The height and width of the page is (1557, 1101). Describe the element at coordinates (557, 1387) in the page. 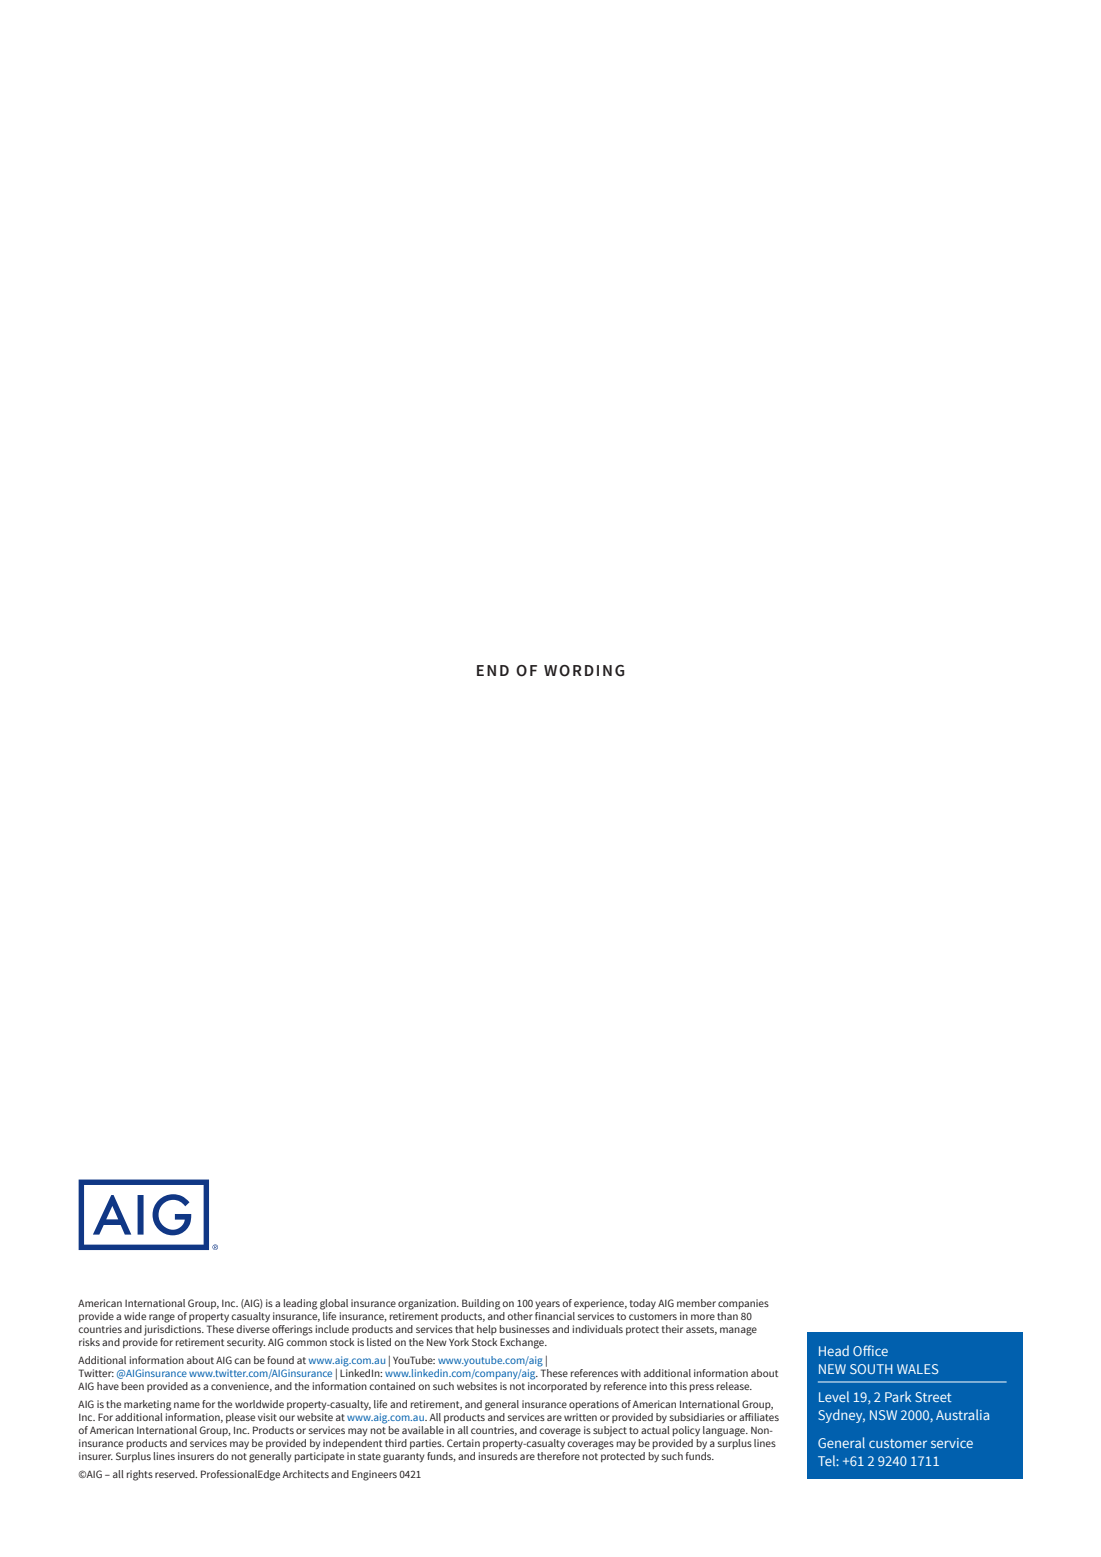

I see `incorporated` at that location.
